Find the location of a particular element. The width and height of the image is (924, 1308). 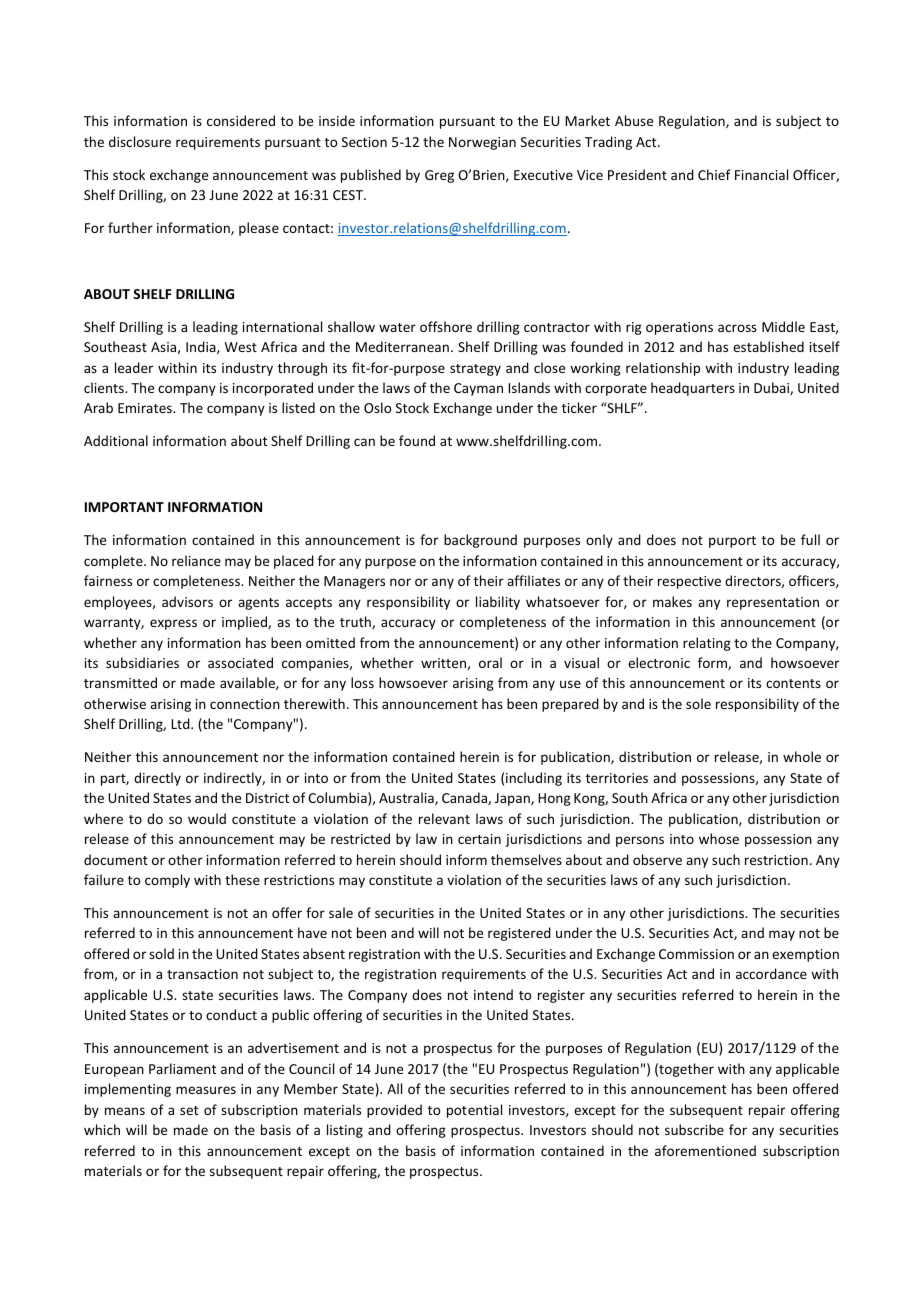

whose is located at coordinates (719, 838).
